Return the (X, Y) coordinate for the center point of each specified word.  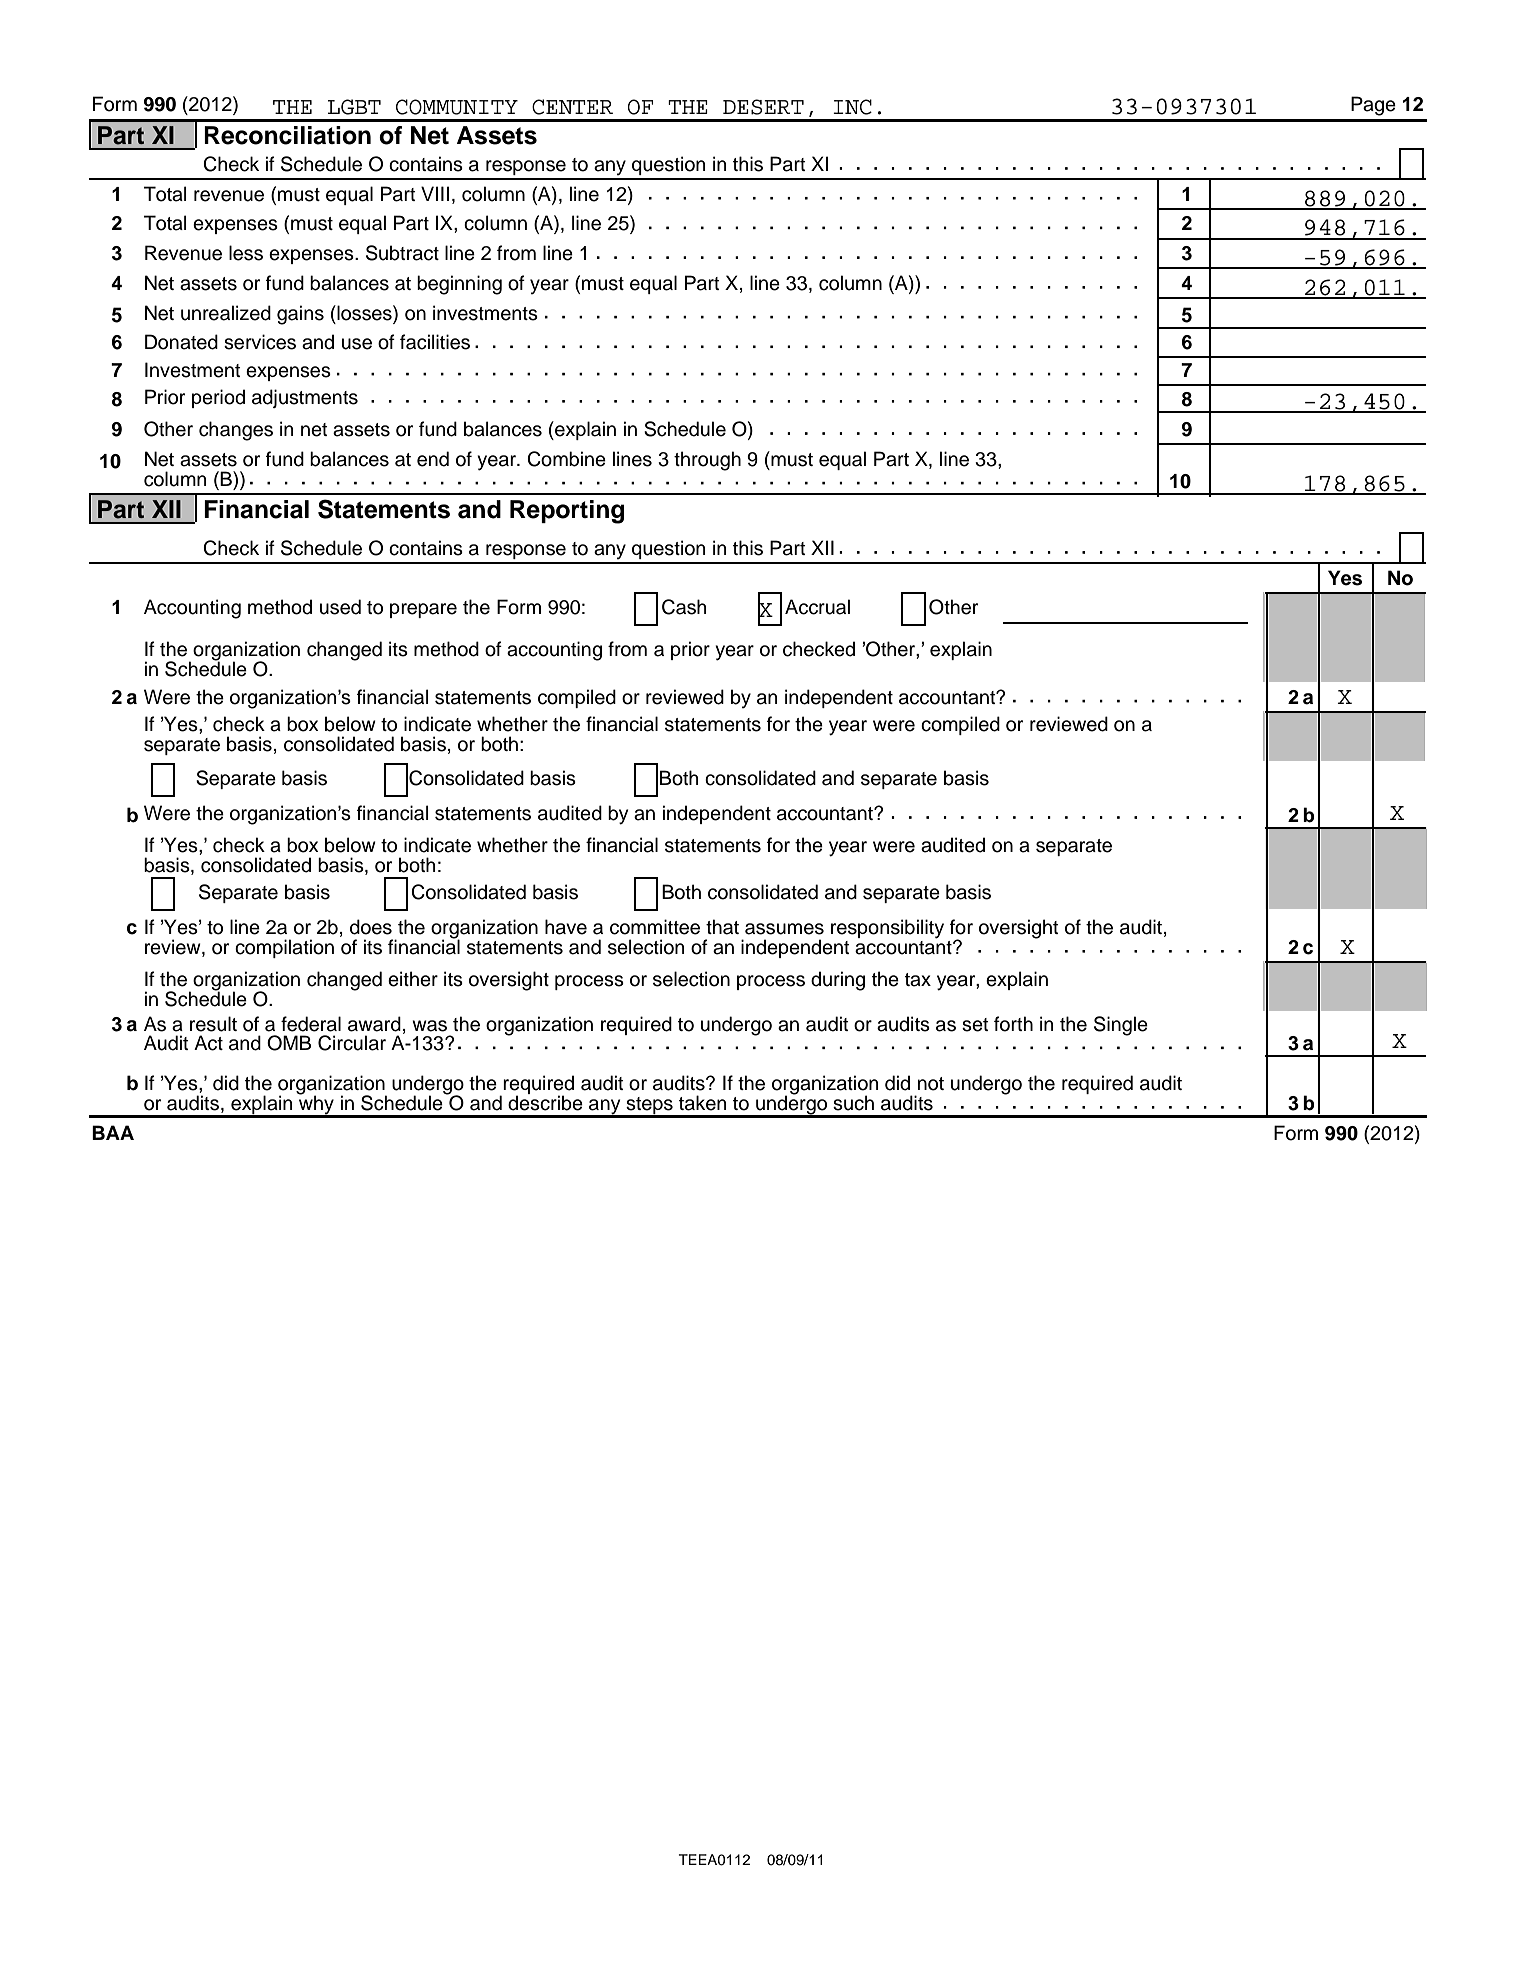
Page (1373, 106)
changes (236, 431)
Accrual (817, 607)
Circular (352, 1043)
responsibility (887, 929)
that (722, 927)
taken (702, 1103)
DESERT (763, 107)
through (707, 461)
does (371, 927)
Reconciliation (287, 135)
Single (1121, 1026)
